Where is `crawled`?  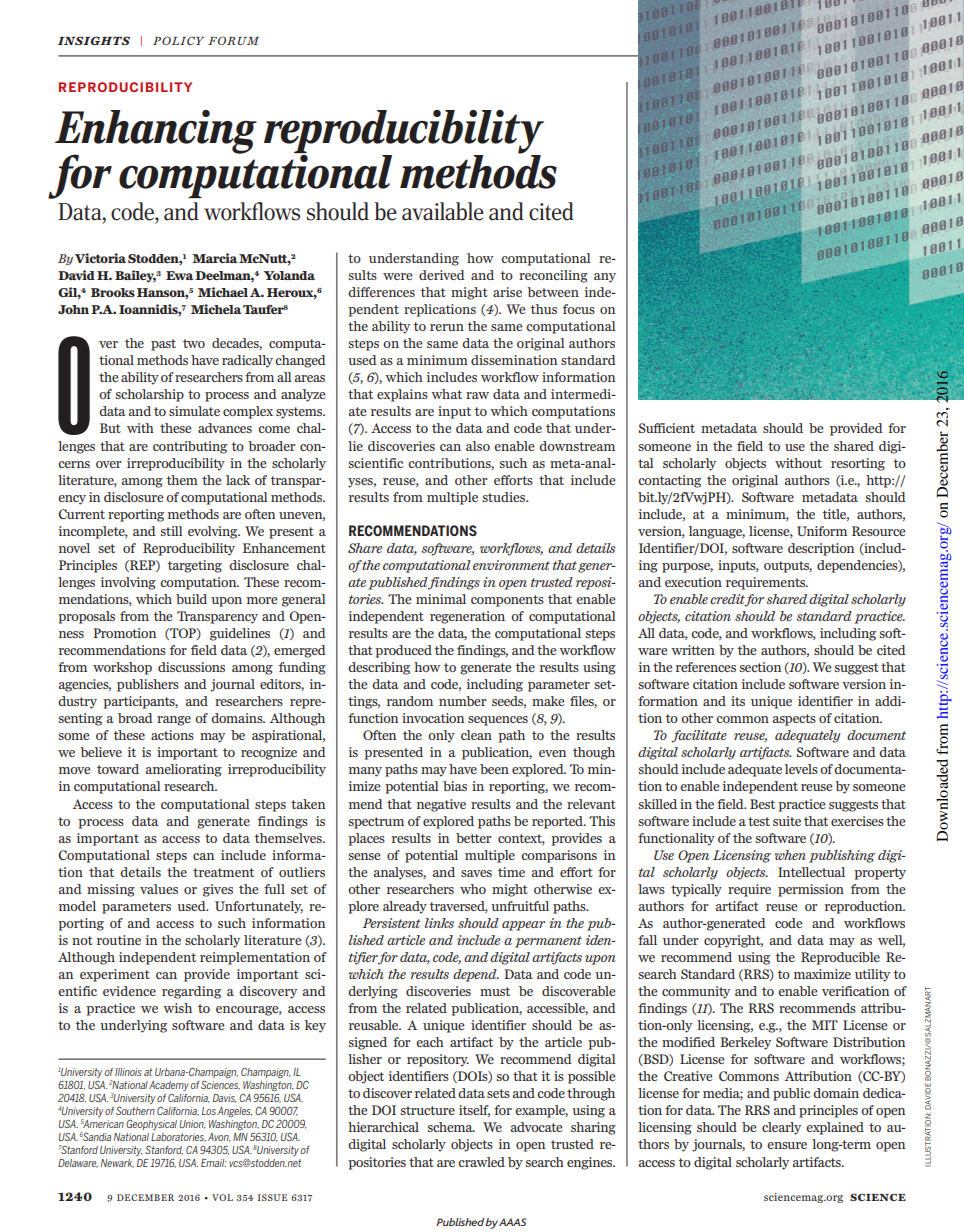 crawled is located at coordinates (481, 1162).
